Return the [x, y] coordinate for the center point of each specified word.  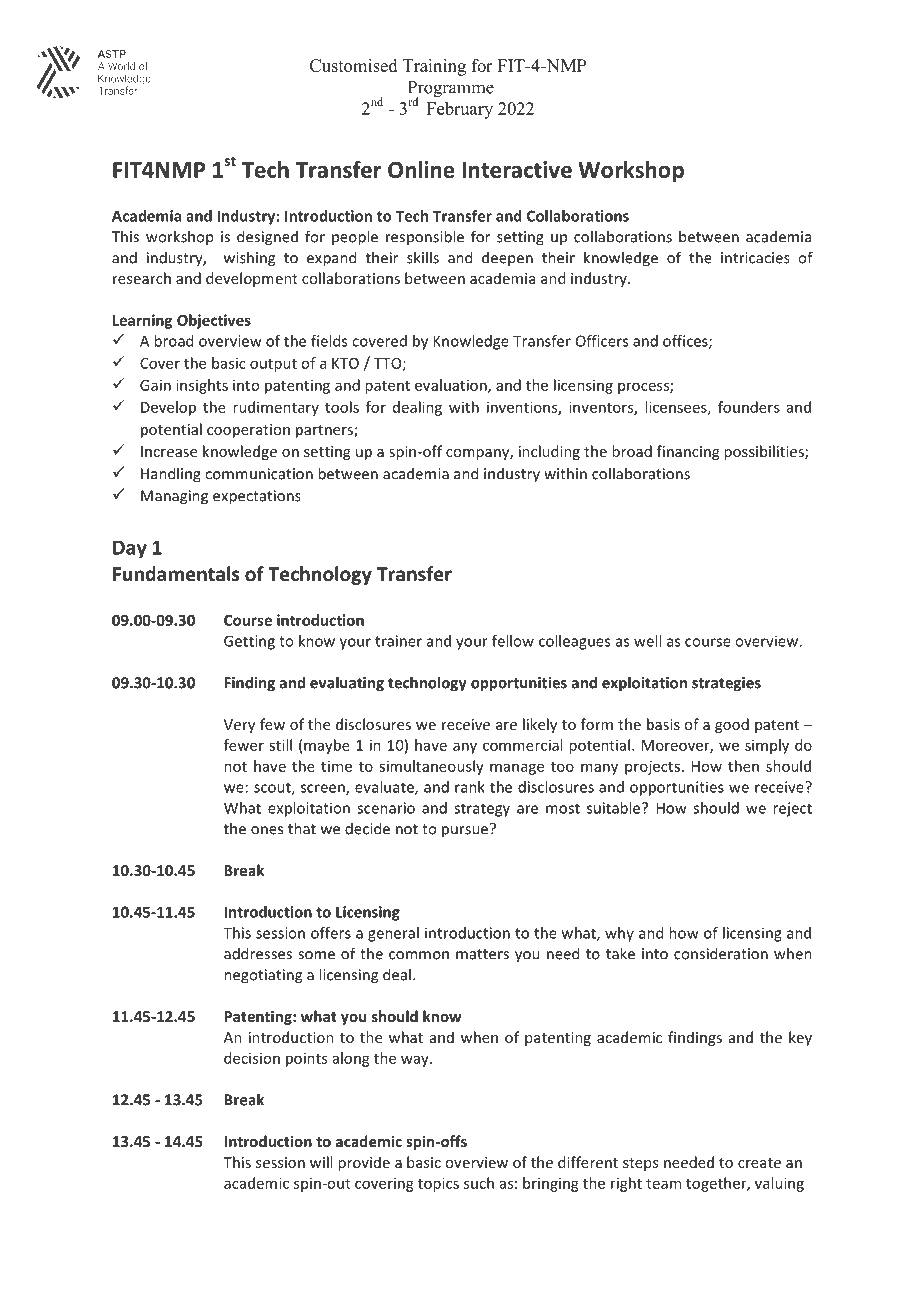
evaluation [452, 386]
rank [470, 787]
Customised [353, 65]
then [743, 766]
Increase [169, 451]
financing [688, 452]
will [321, 1162]
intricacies [755, 258]
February [460, 110]
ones [267, 830]
